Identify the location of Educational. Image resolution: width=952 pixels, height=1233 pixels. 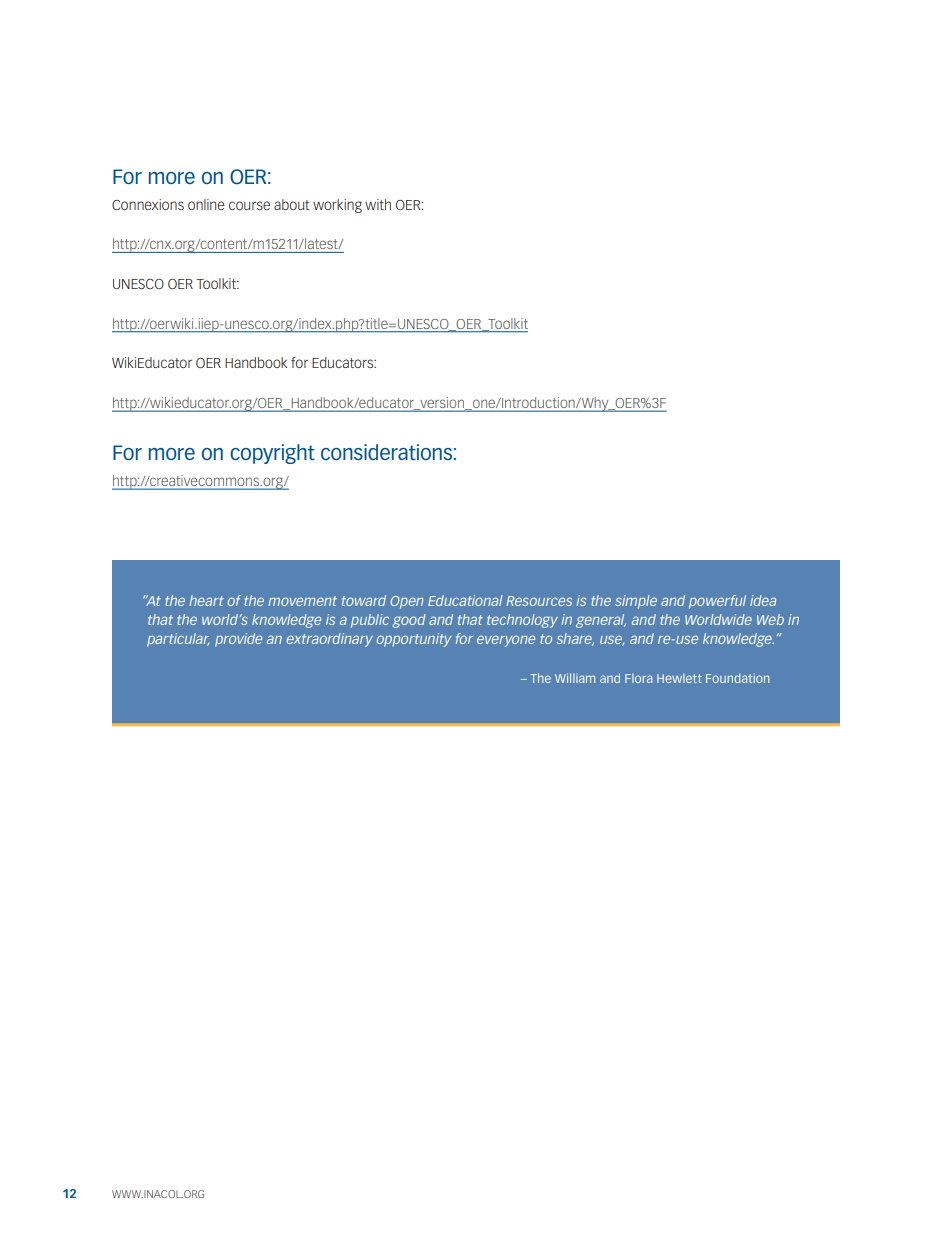
(465, 600).
